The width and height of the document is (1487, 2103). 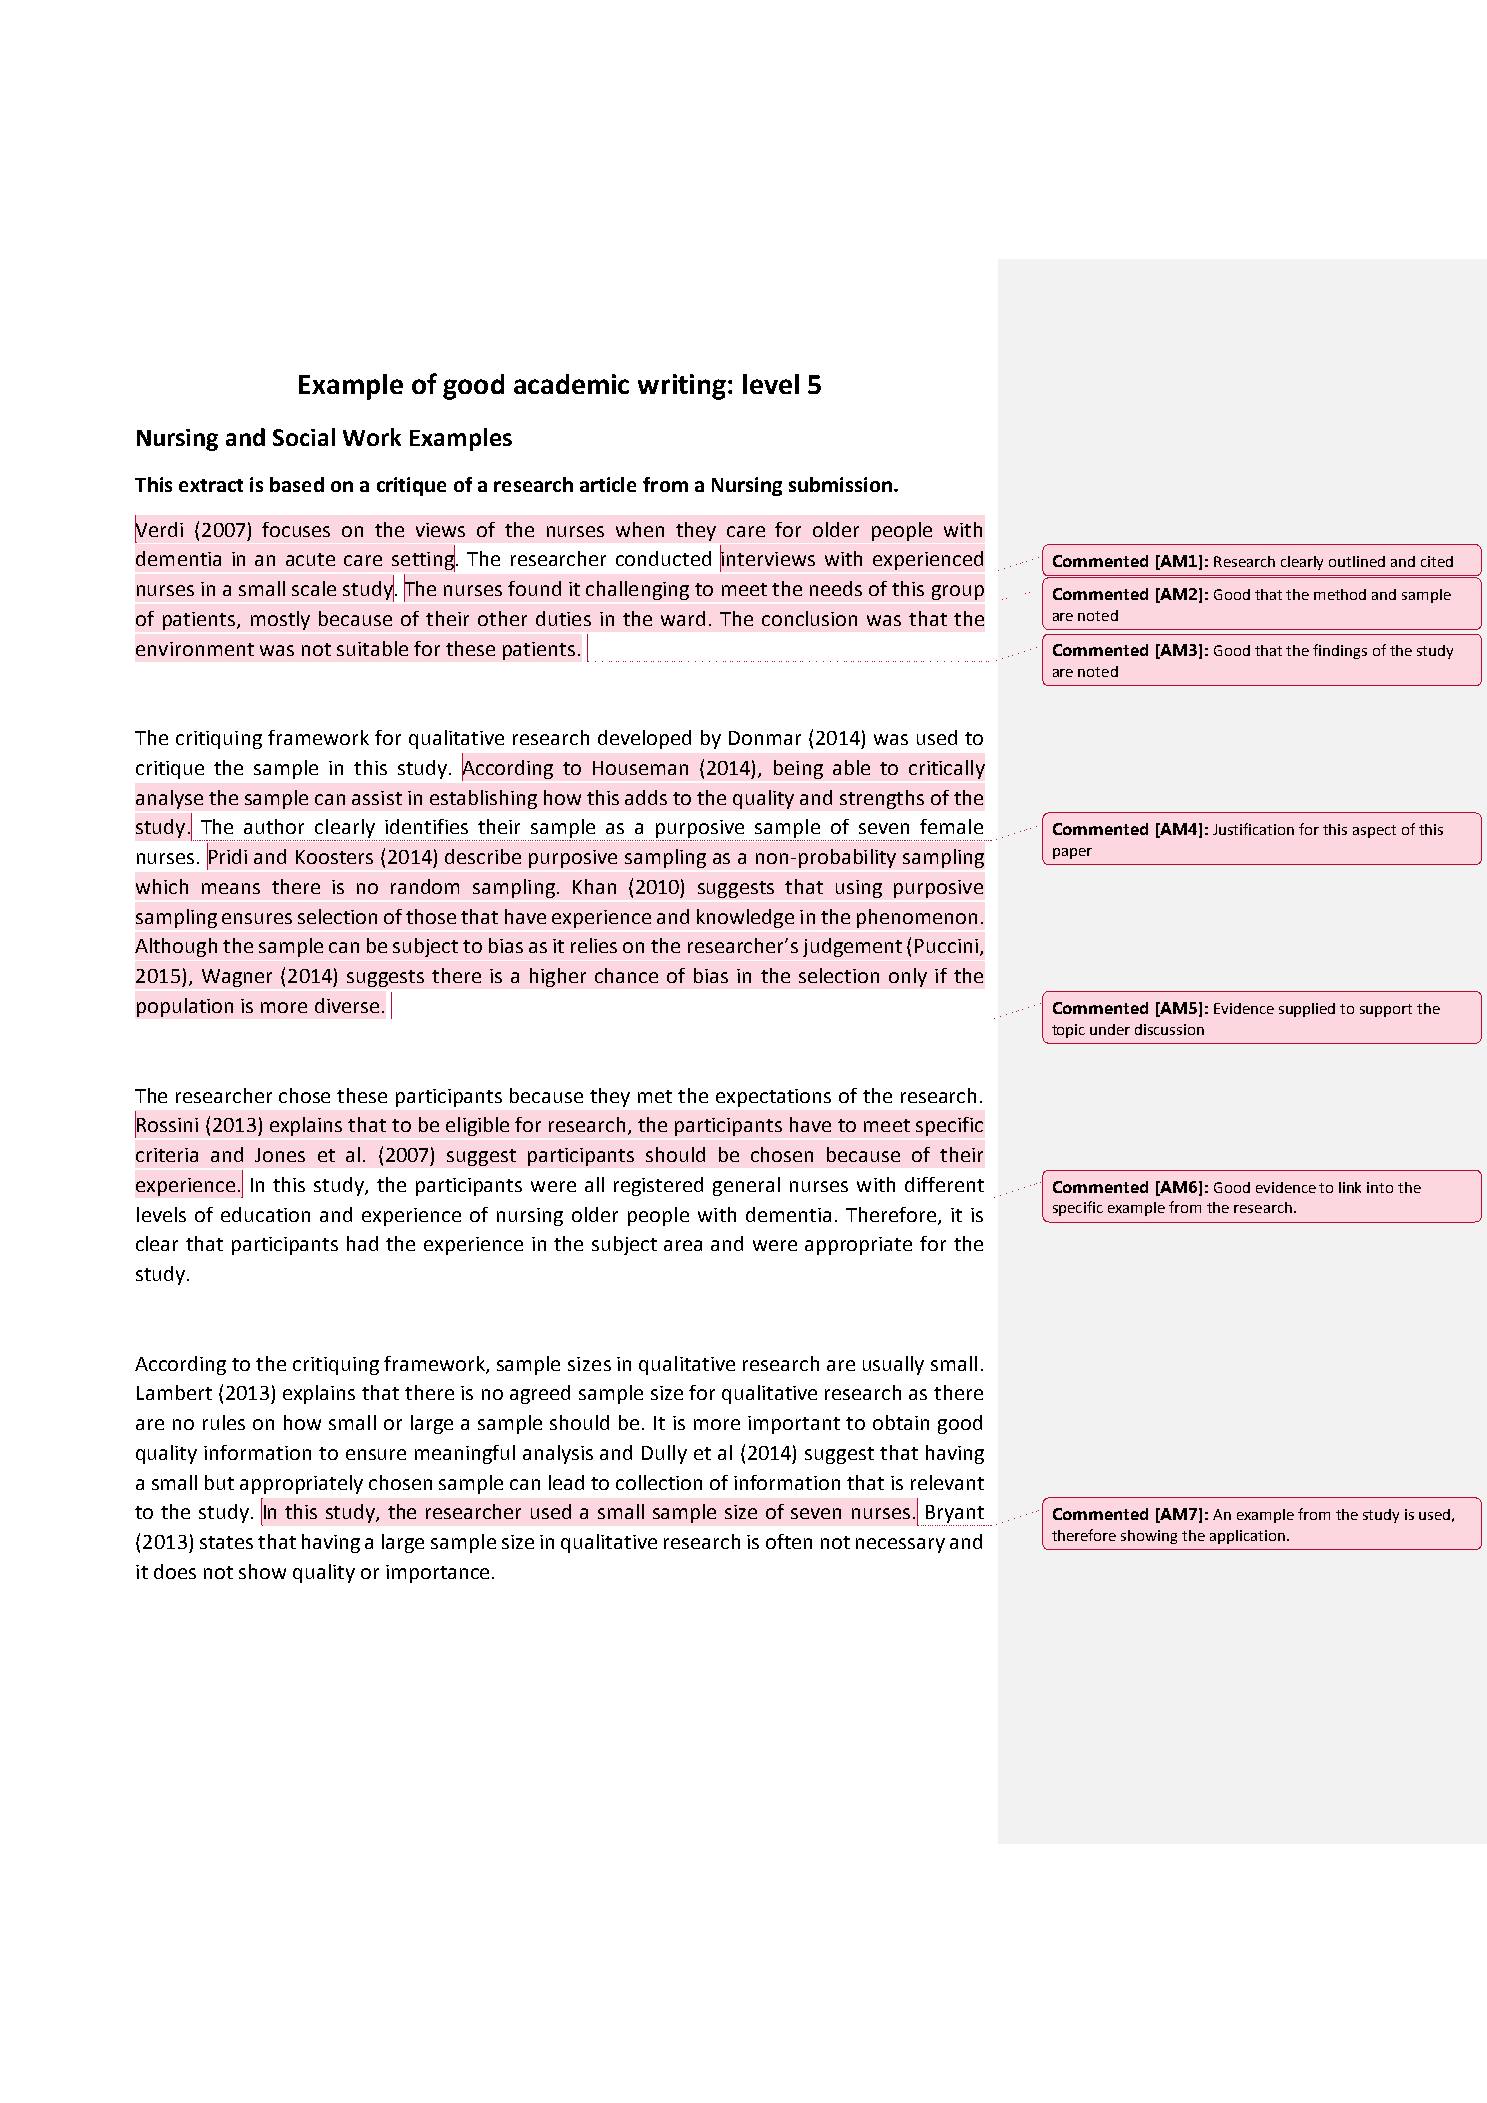 What do you see at coordinates (798, 769) in the document?
I see `being` at bounding box center [798, 769].
